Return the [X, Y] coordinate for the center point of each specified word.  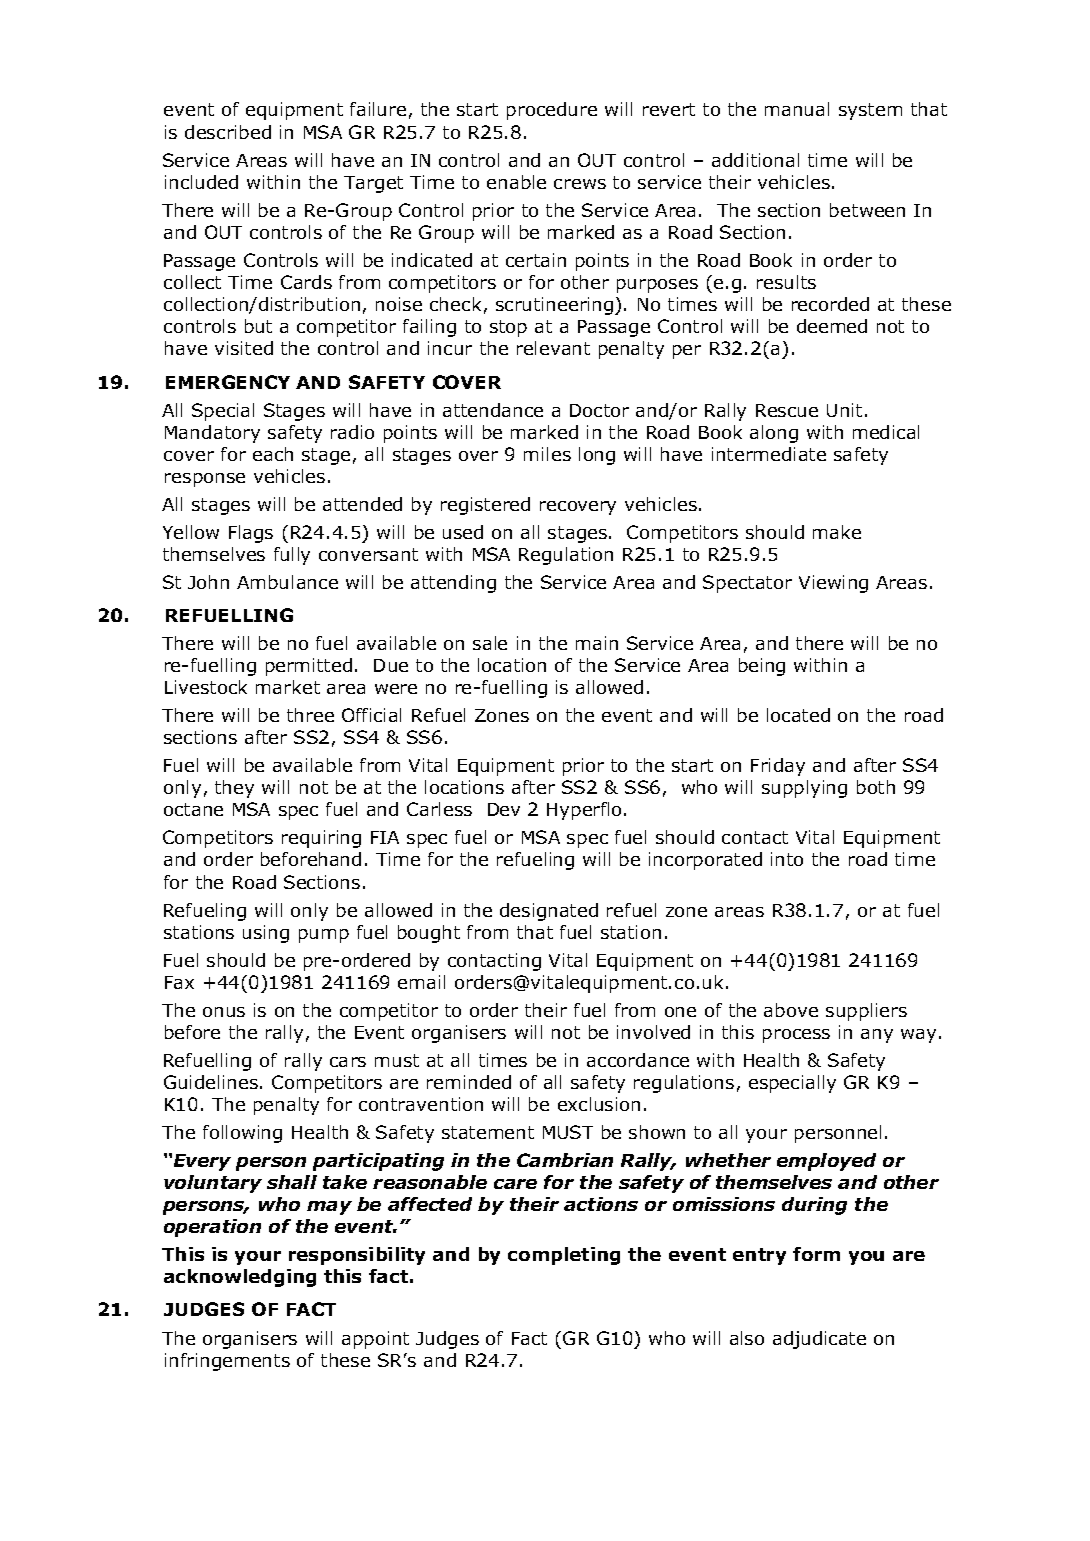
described [228, 132]
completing [564, 1256]
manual [797, 109]
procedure [552, 111]
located [798, 715]
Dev [504, 809]
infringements [227, 1362]
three [310, 715]
